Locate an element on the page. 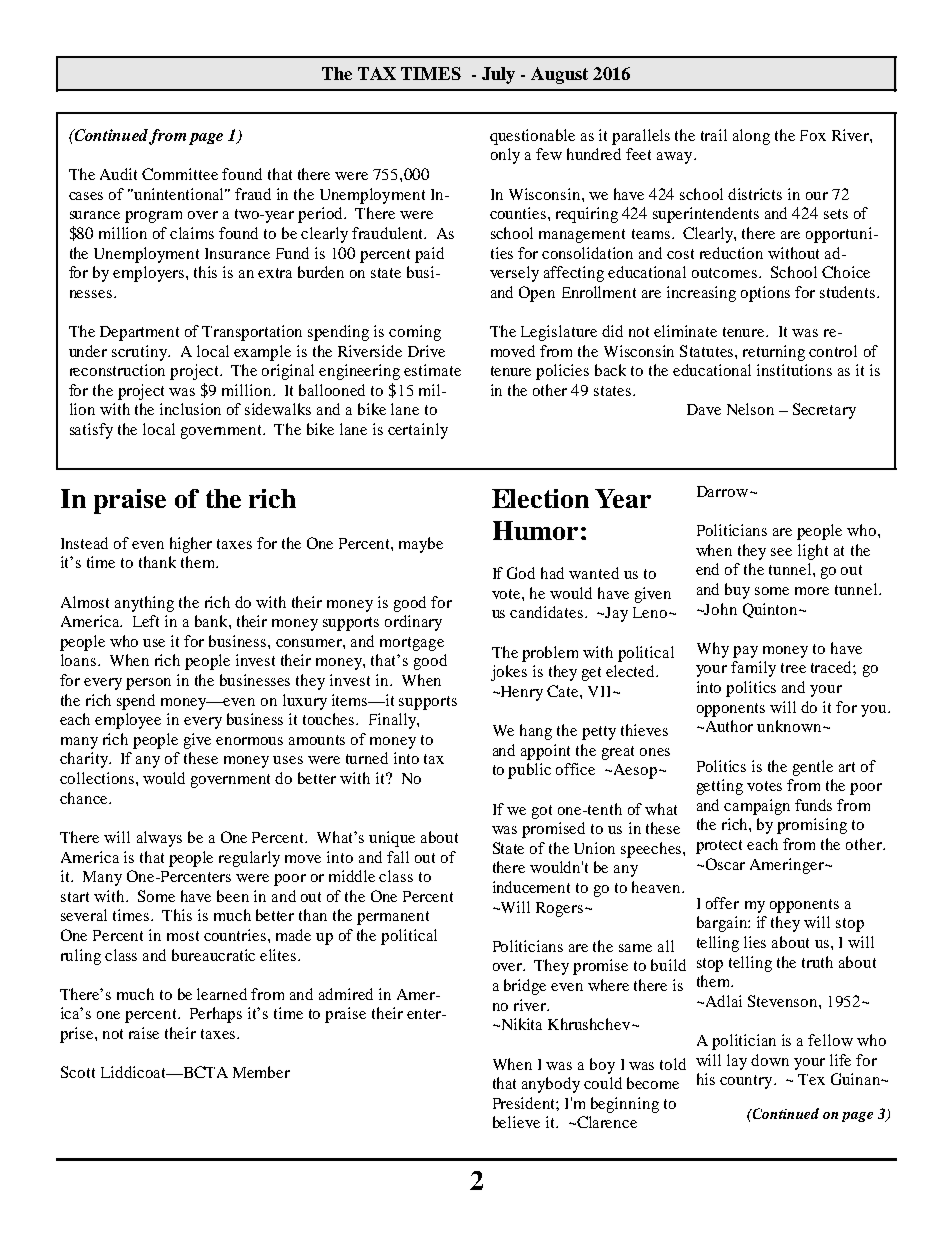 This image has height=1233, width=952. inclusion is located at coordinates (190, 409).
